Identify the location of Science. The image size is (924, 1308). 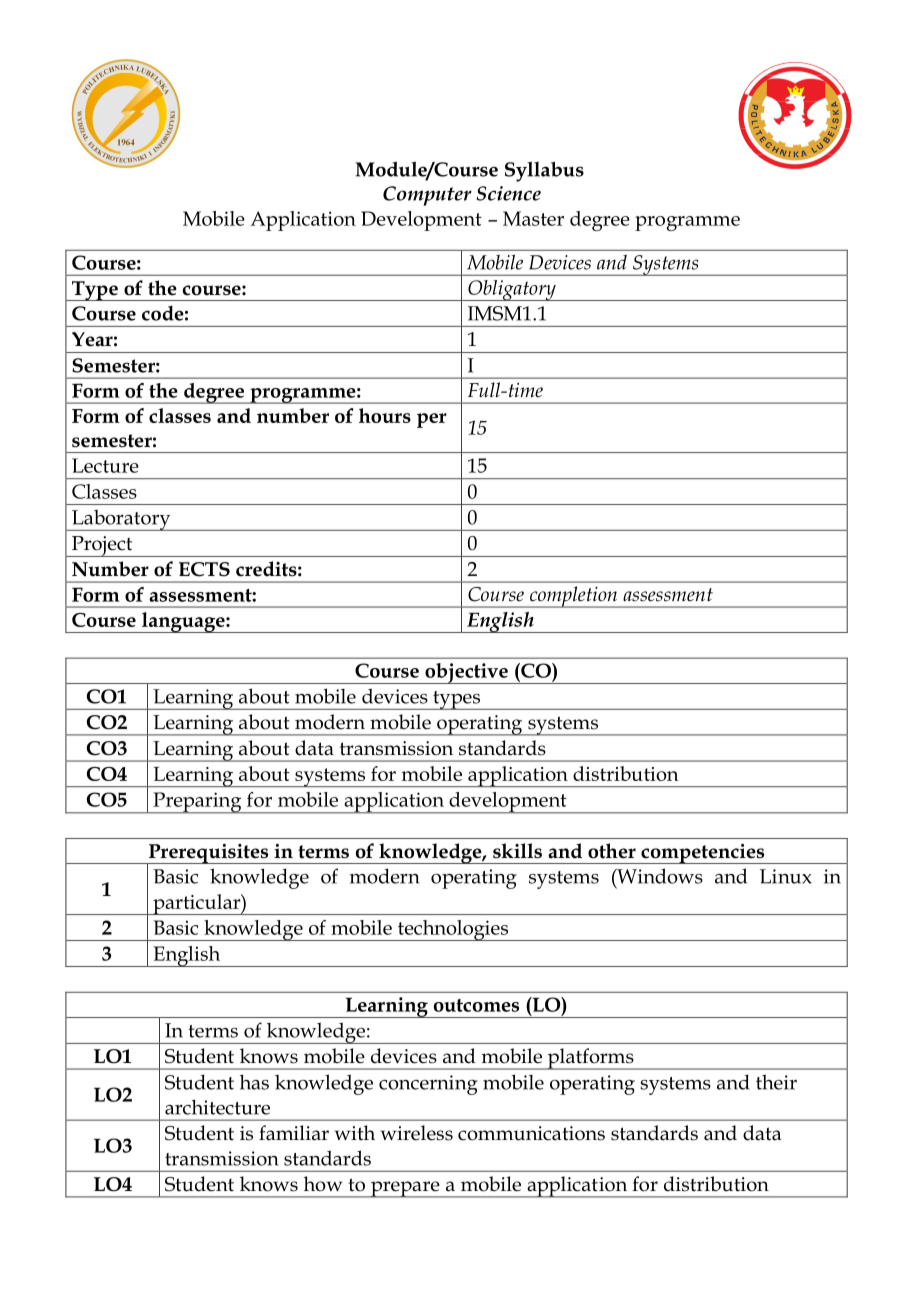
(508, 193).
